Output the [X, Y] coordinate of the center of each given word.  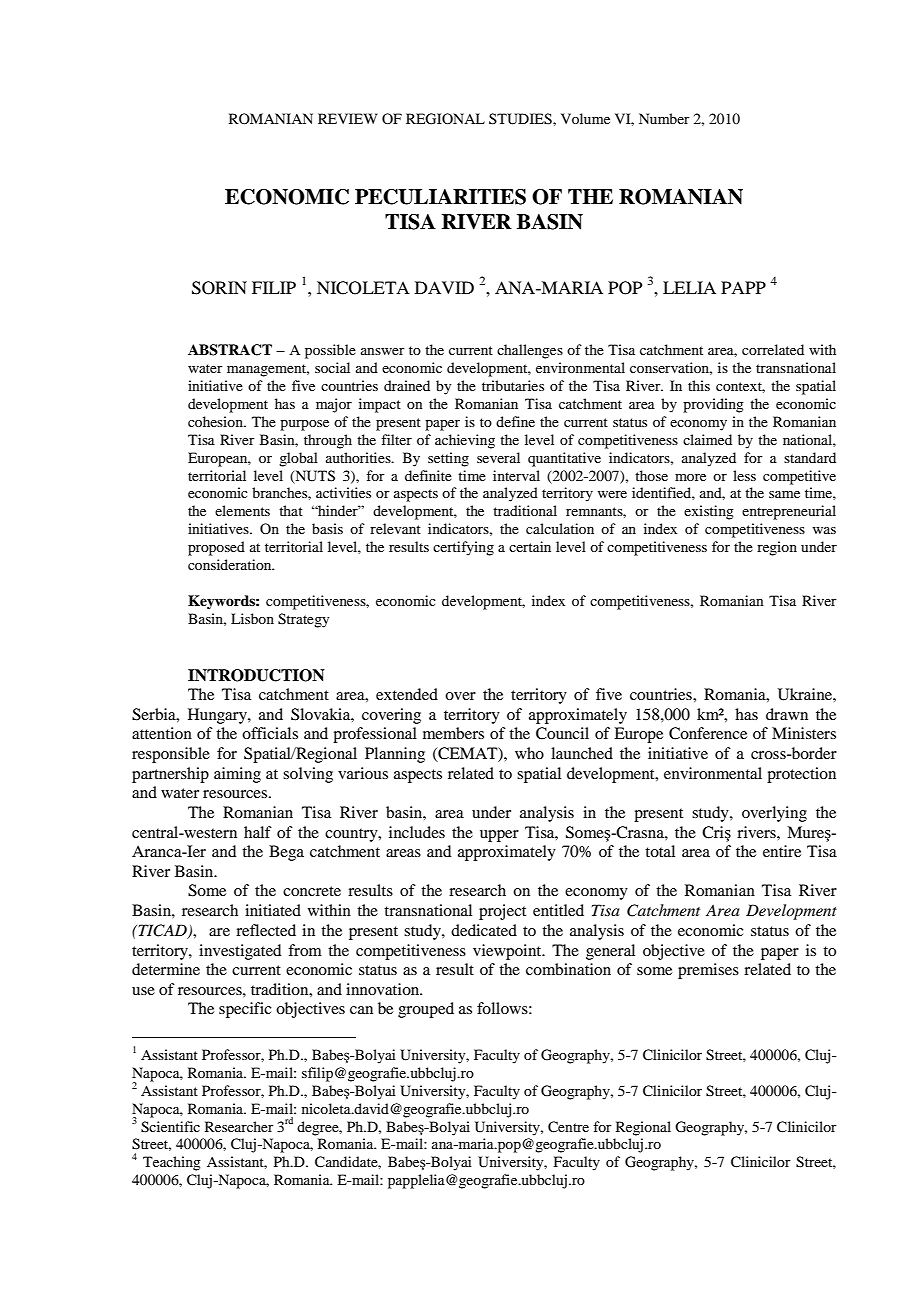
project [502, 912]
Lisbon [252, 618]
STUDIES [521, 119]
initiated [273, 910]
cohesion [216, 421]
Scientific [170, 1127]
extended [407, 694]
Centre [568, 1127]
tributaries [513, 385]
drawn [787, 714]
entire [782, 851]
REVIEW [348, 118]
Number [664, 118]
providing [713, 405]
